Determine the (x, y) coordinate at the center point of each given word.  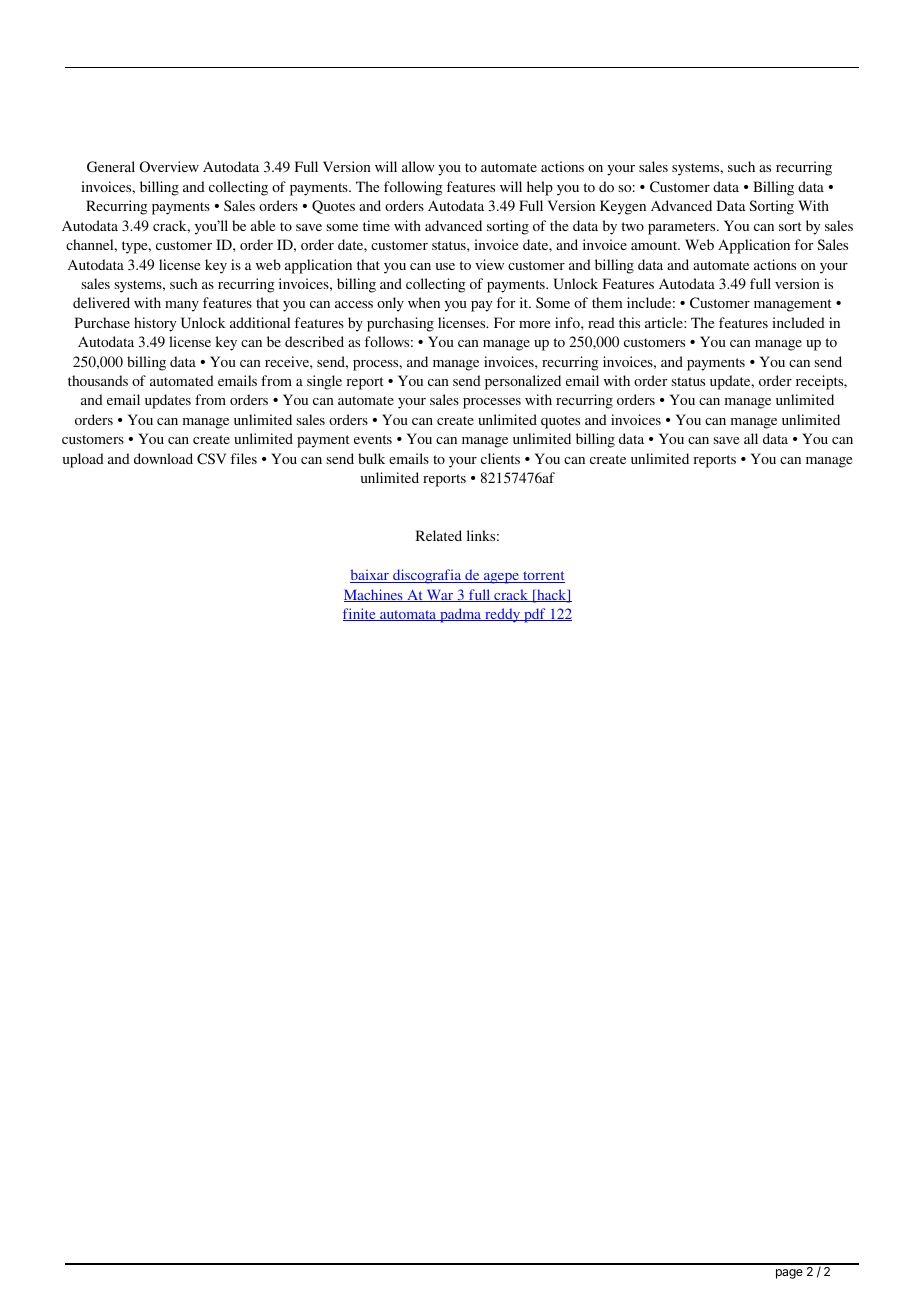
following (413, 188)
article (665, 322)
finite (360, 614)
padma (461, 615)
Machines (374, 595)
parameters (683, 228)
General (111, 167)
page (789, 1274)
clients (500, 458)
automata (408, 615)
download (163, 458)
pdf (535, 615)
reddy (503, 615)
